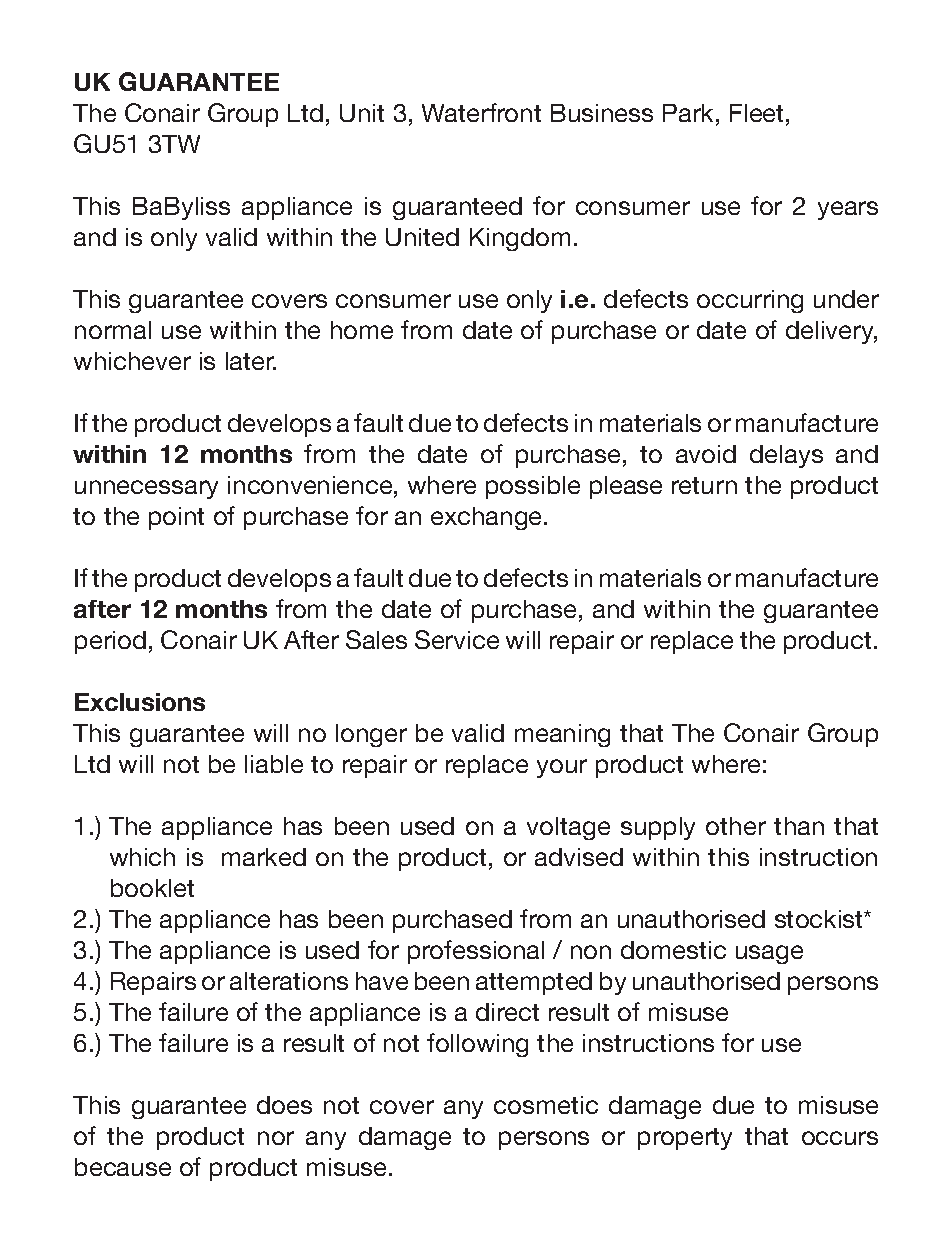 The height and width of the document is (1245, 952). Describe the element at coordinates (568, 828) in the document. I see `voltage` at that location.
